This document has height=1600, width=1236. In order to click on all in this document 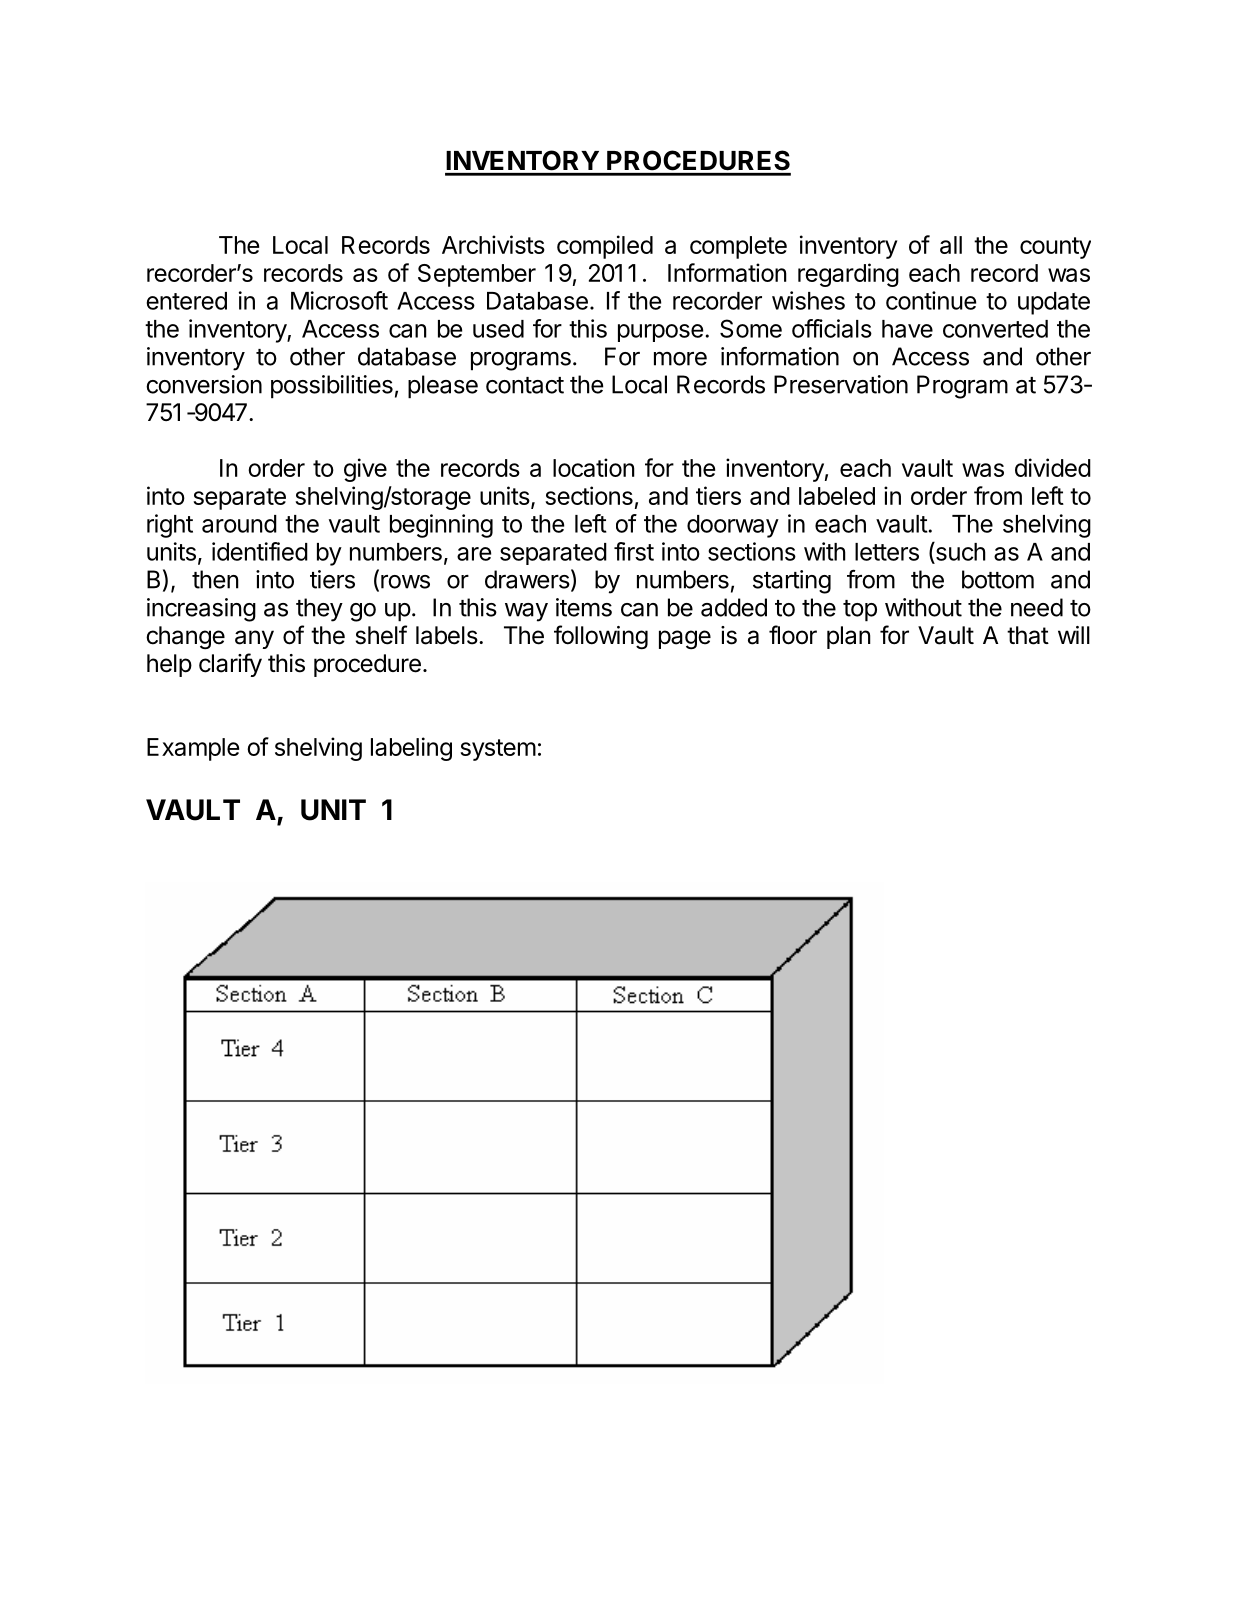, I will do `click(951, 245)`.
